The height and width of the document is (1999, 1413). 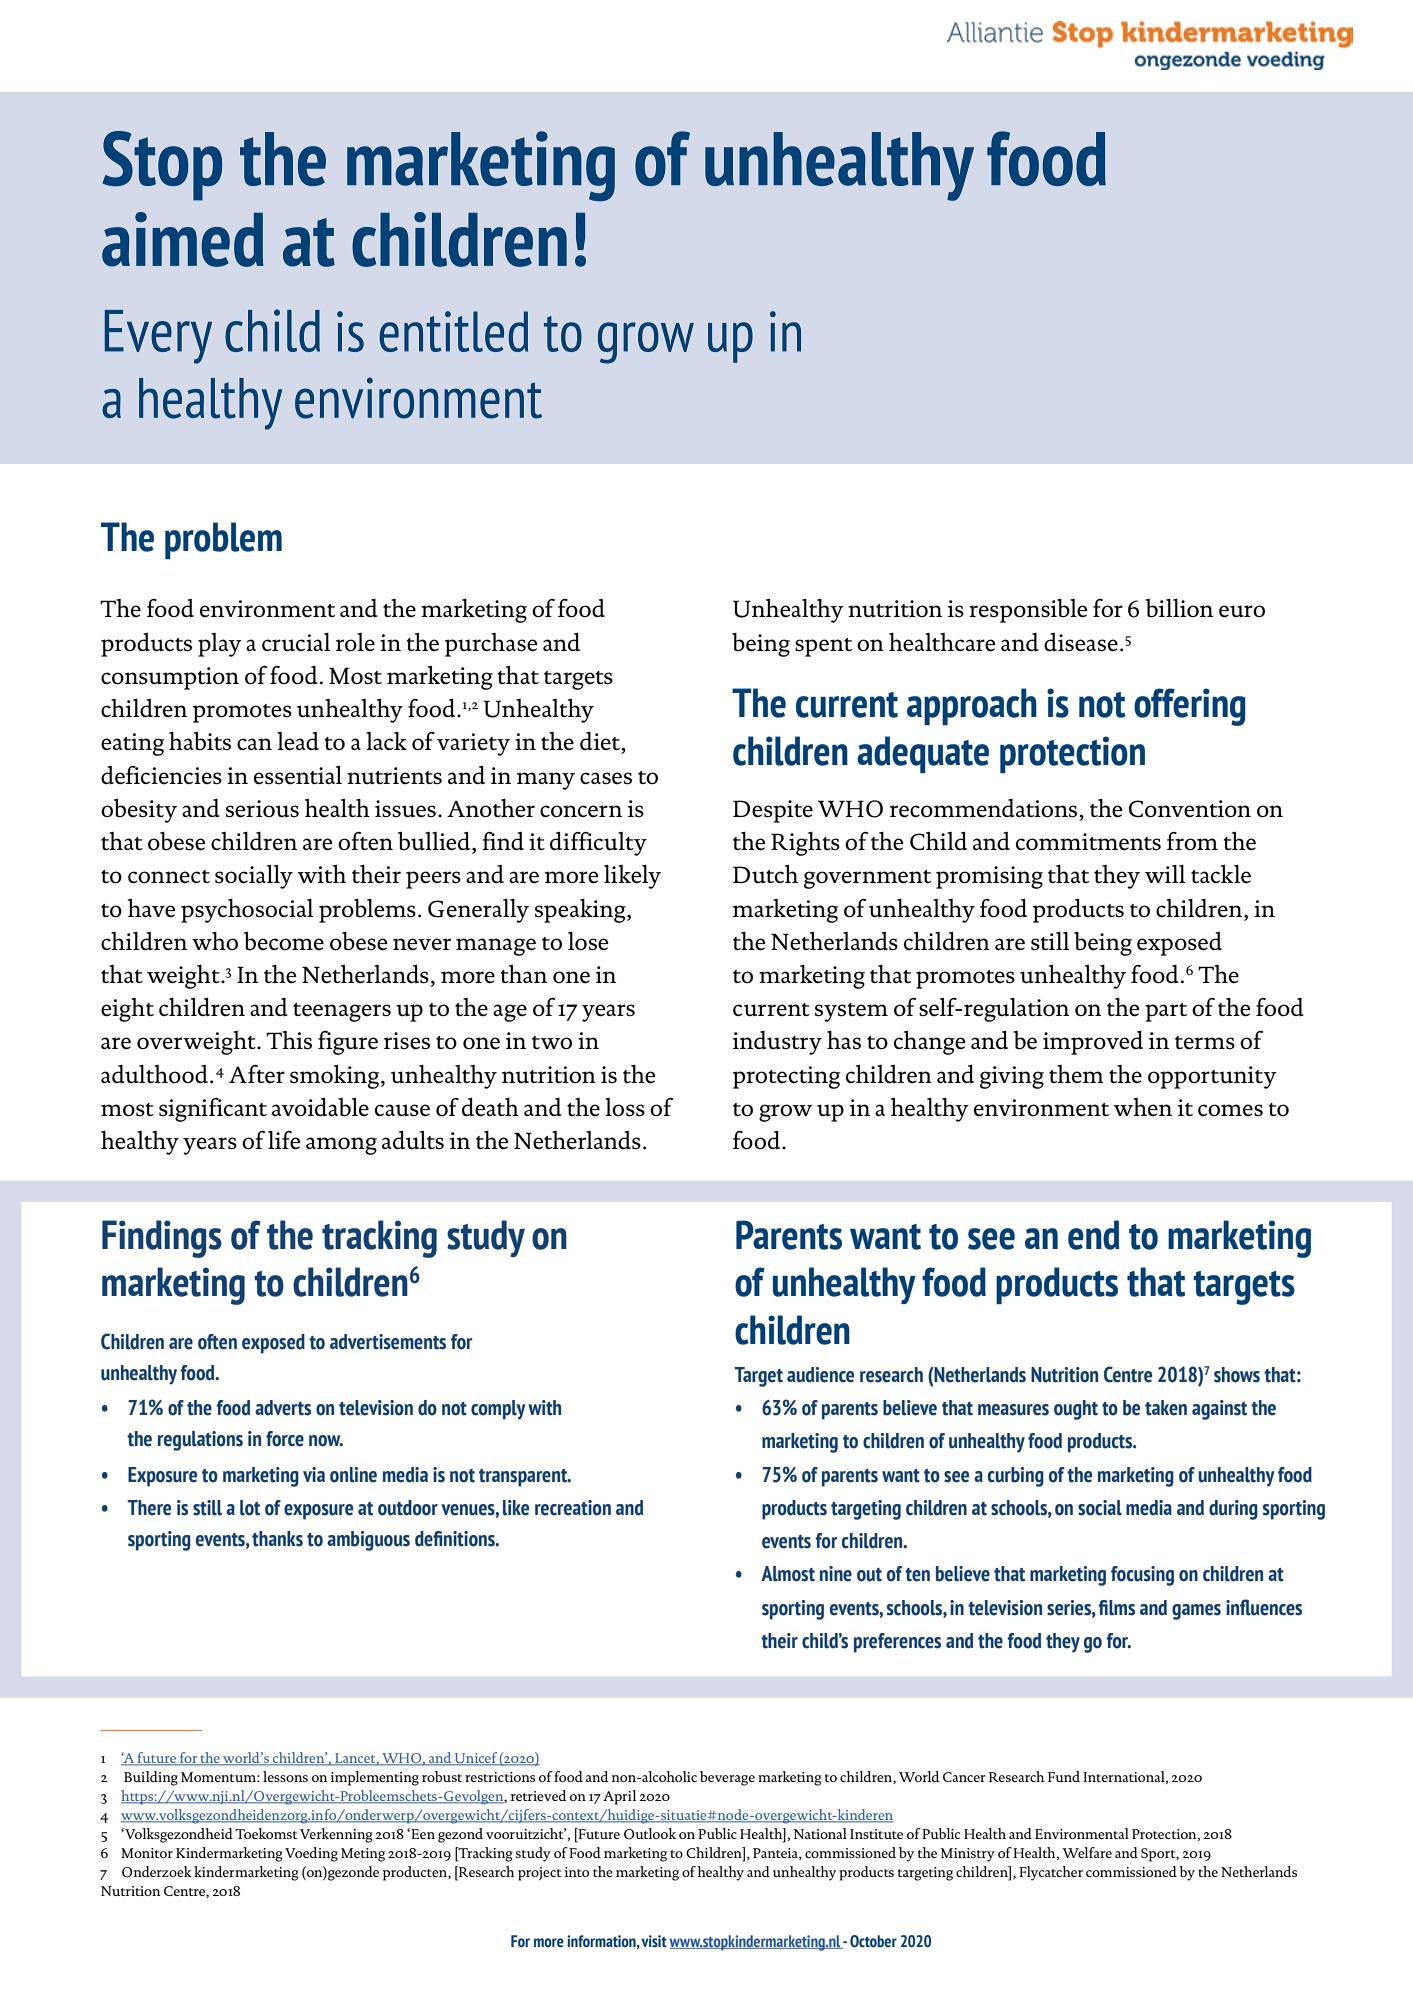 What do you see at coordinates (1028, 611) in the document?
I see `responsible` at bounding box center [1028, 611].
